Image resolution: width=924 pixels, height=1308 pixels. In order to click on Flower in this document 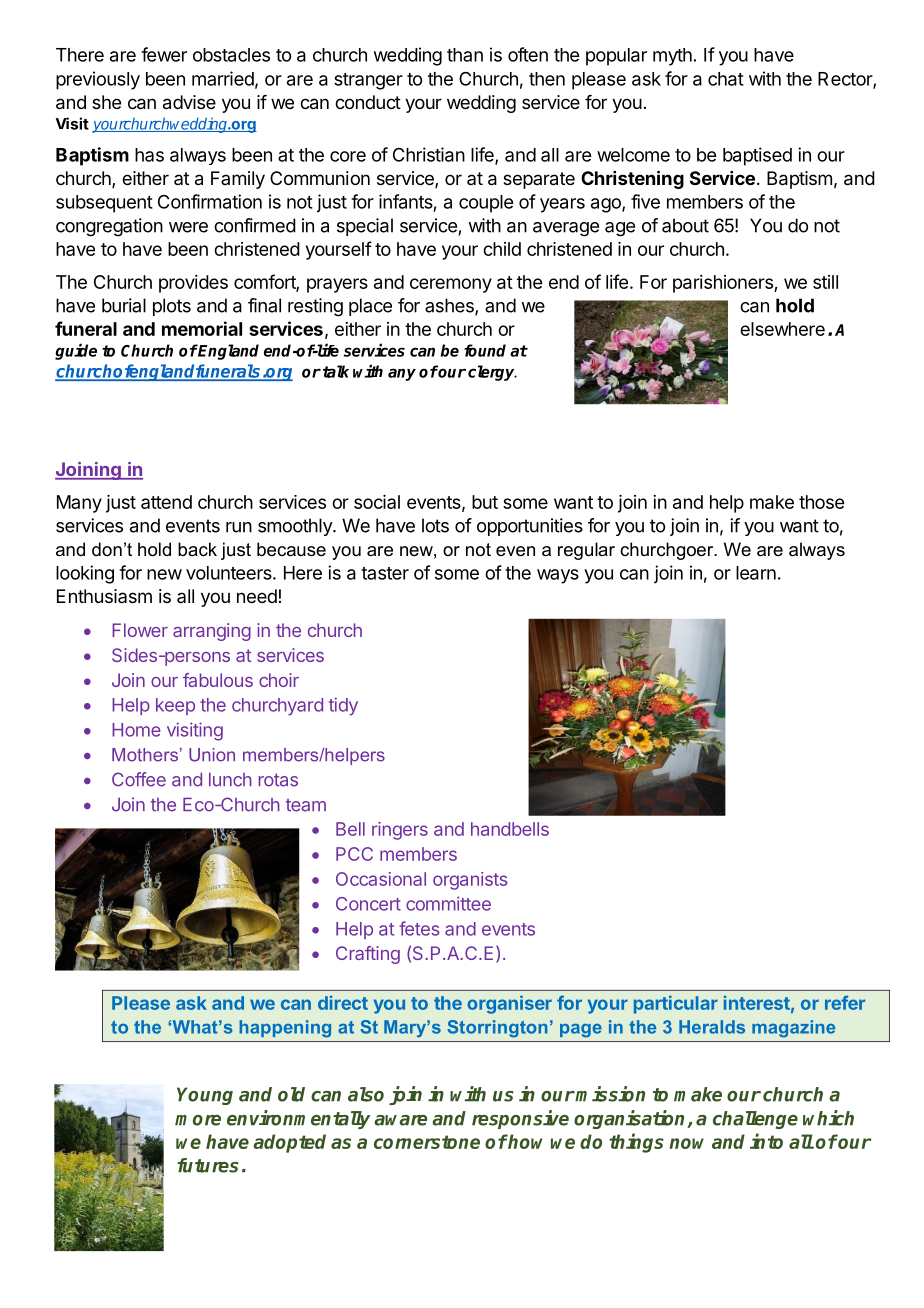, I will do `click(140, 630)`.
